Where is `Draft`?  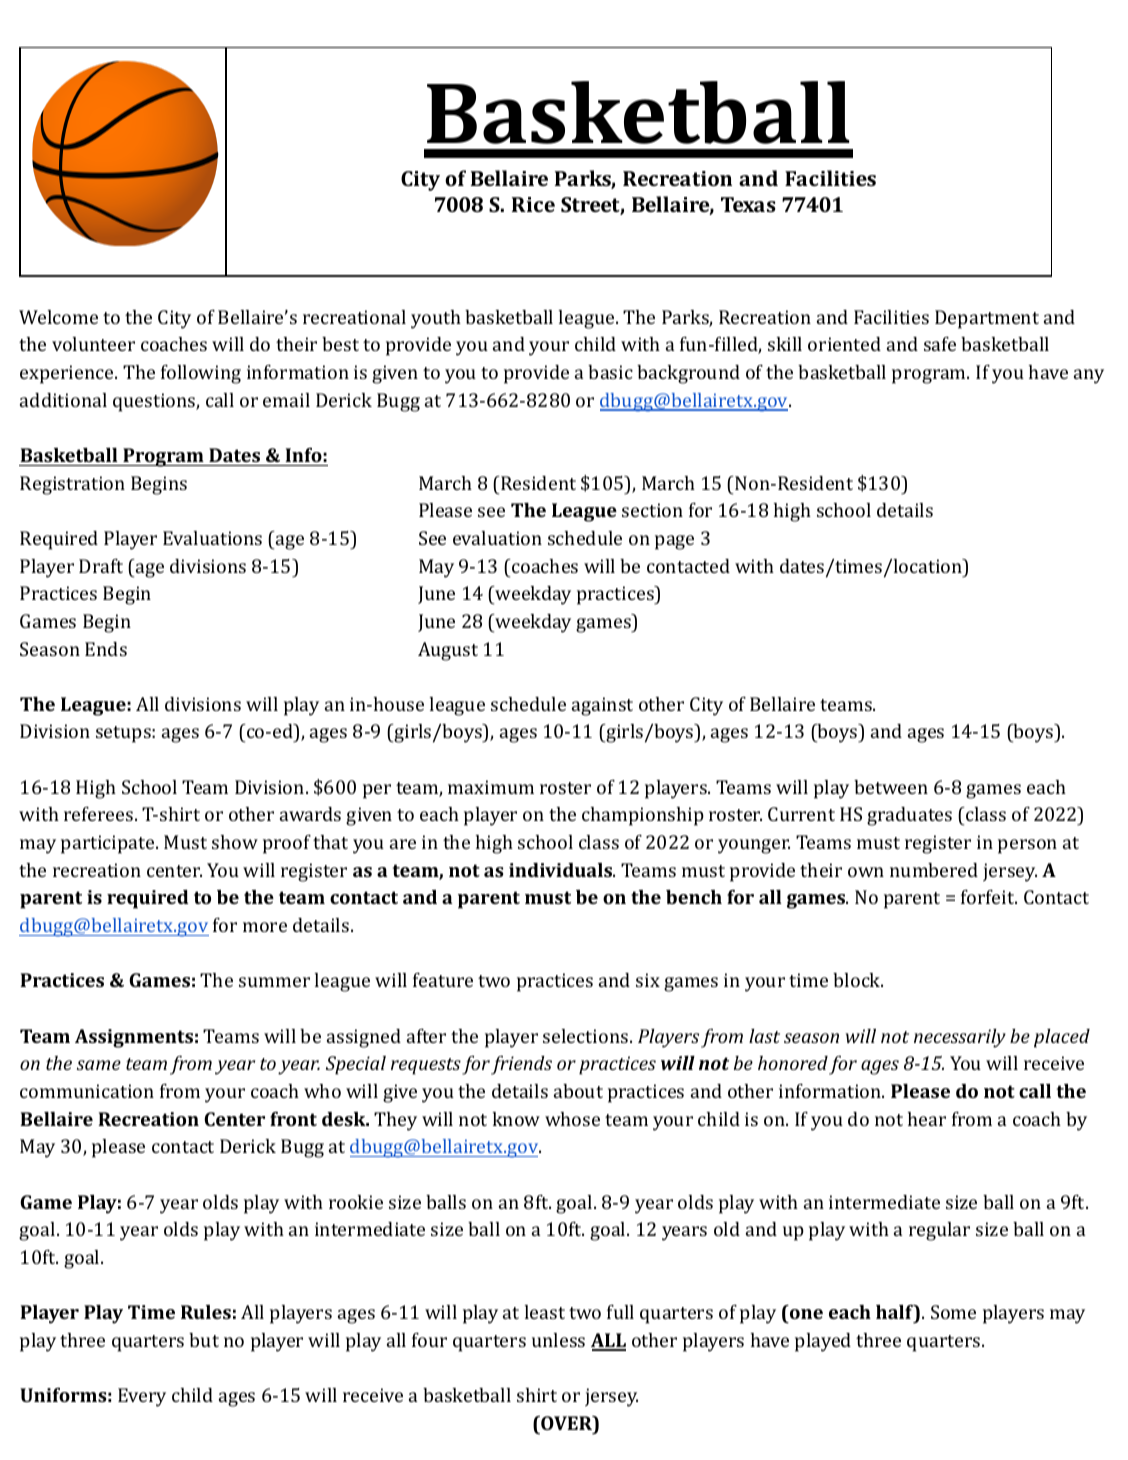 Draft is located at coordinates (101, 566).
